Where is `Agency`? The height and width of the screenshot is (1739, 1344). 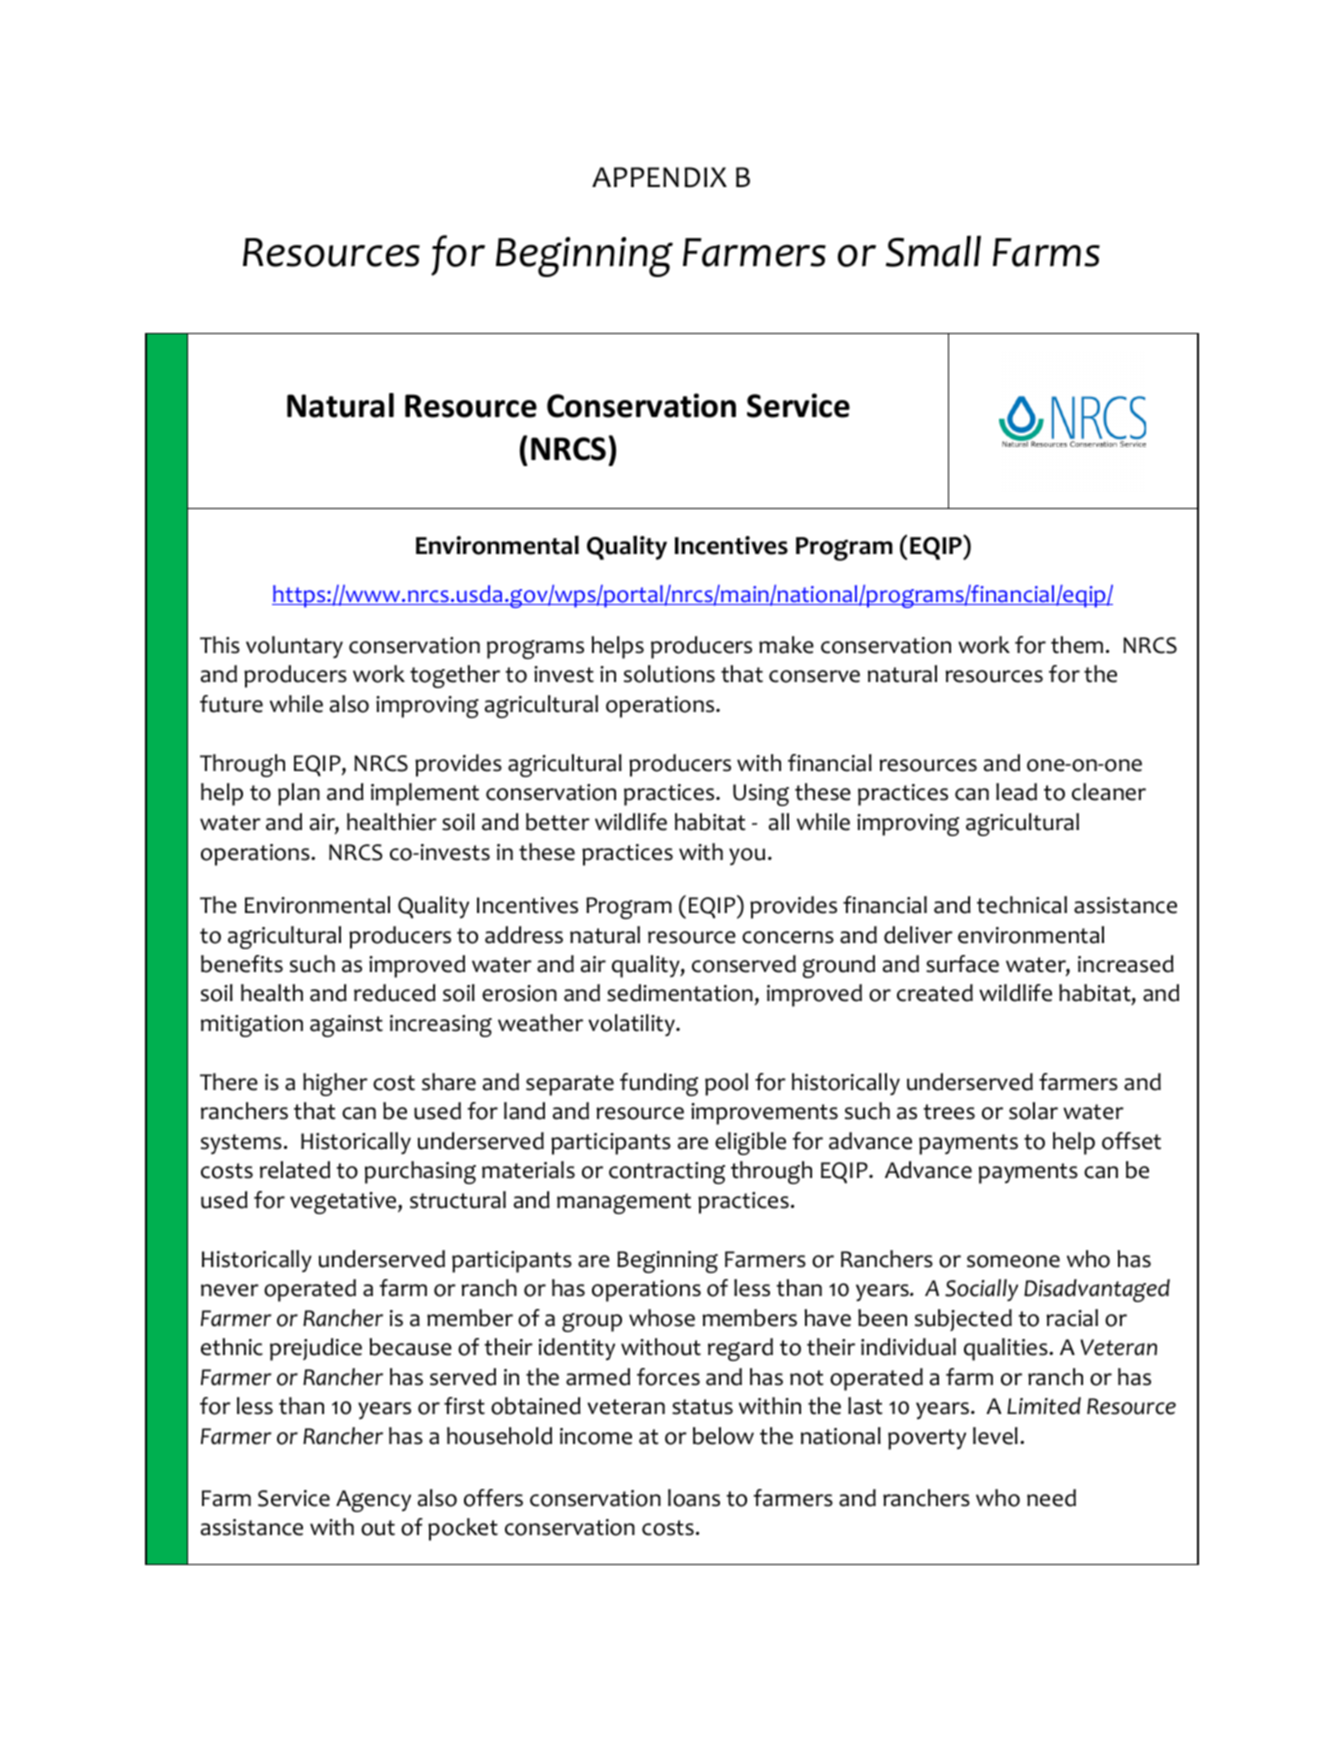 Agency is located at coordinates (373, 1501).
